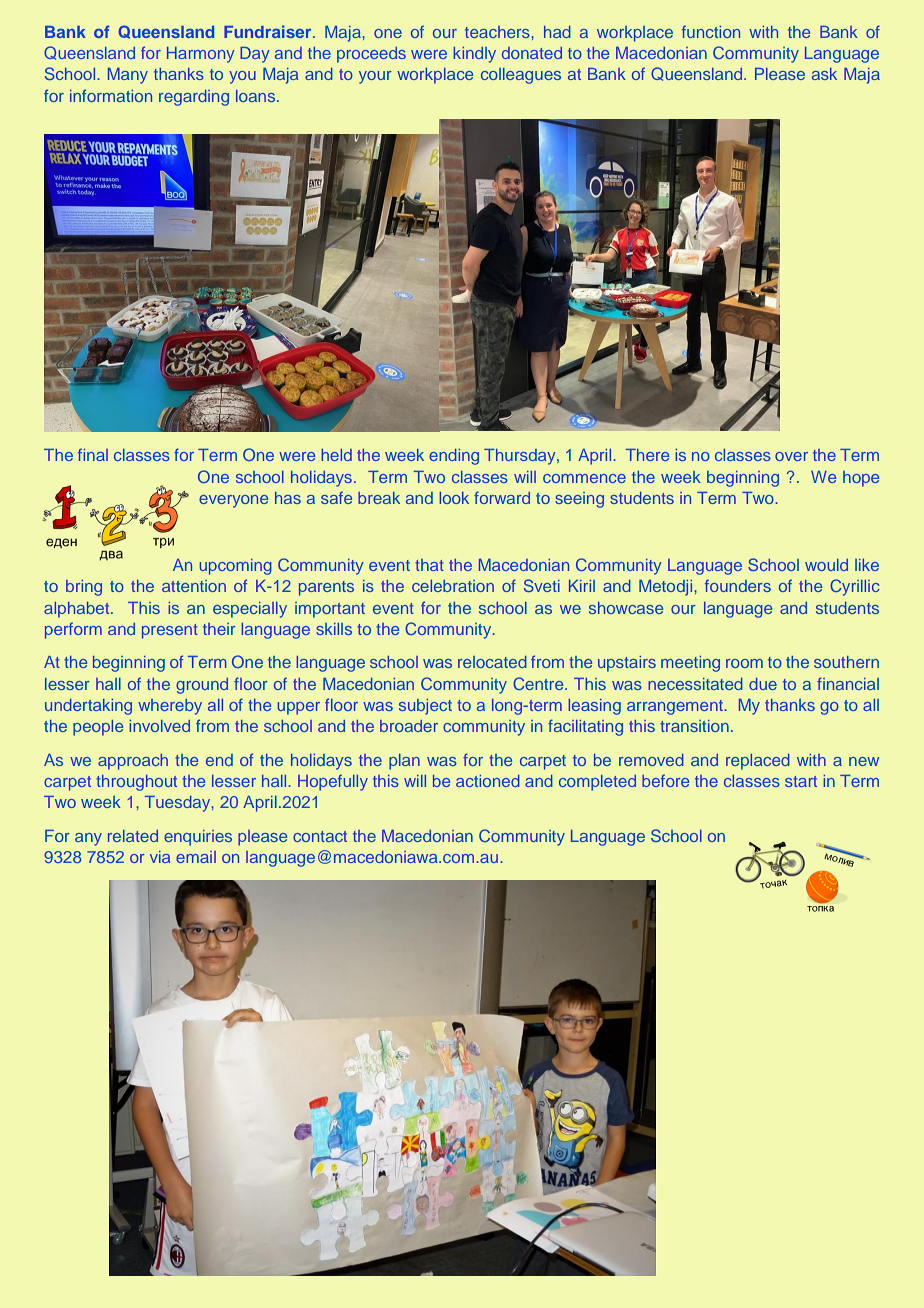  What do you see at coordinates (194, 586) in the screenshot?
I see `attention` at bounding box center [194, 586].
